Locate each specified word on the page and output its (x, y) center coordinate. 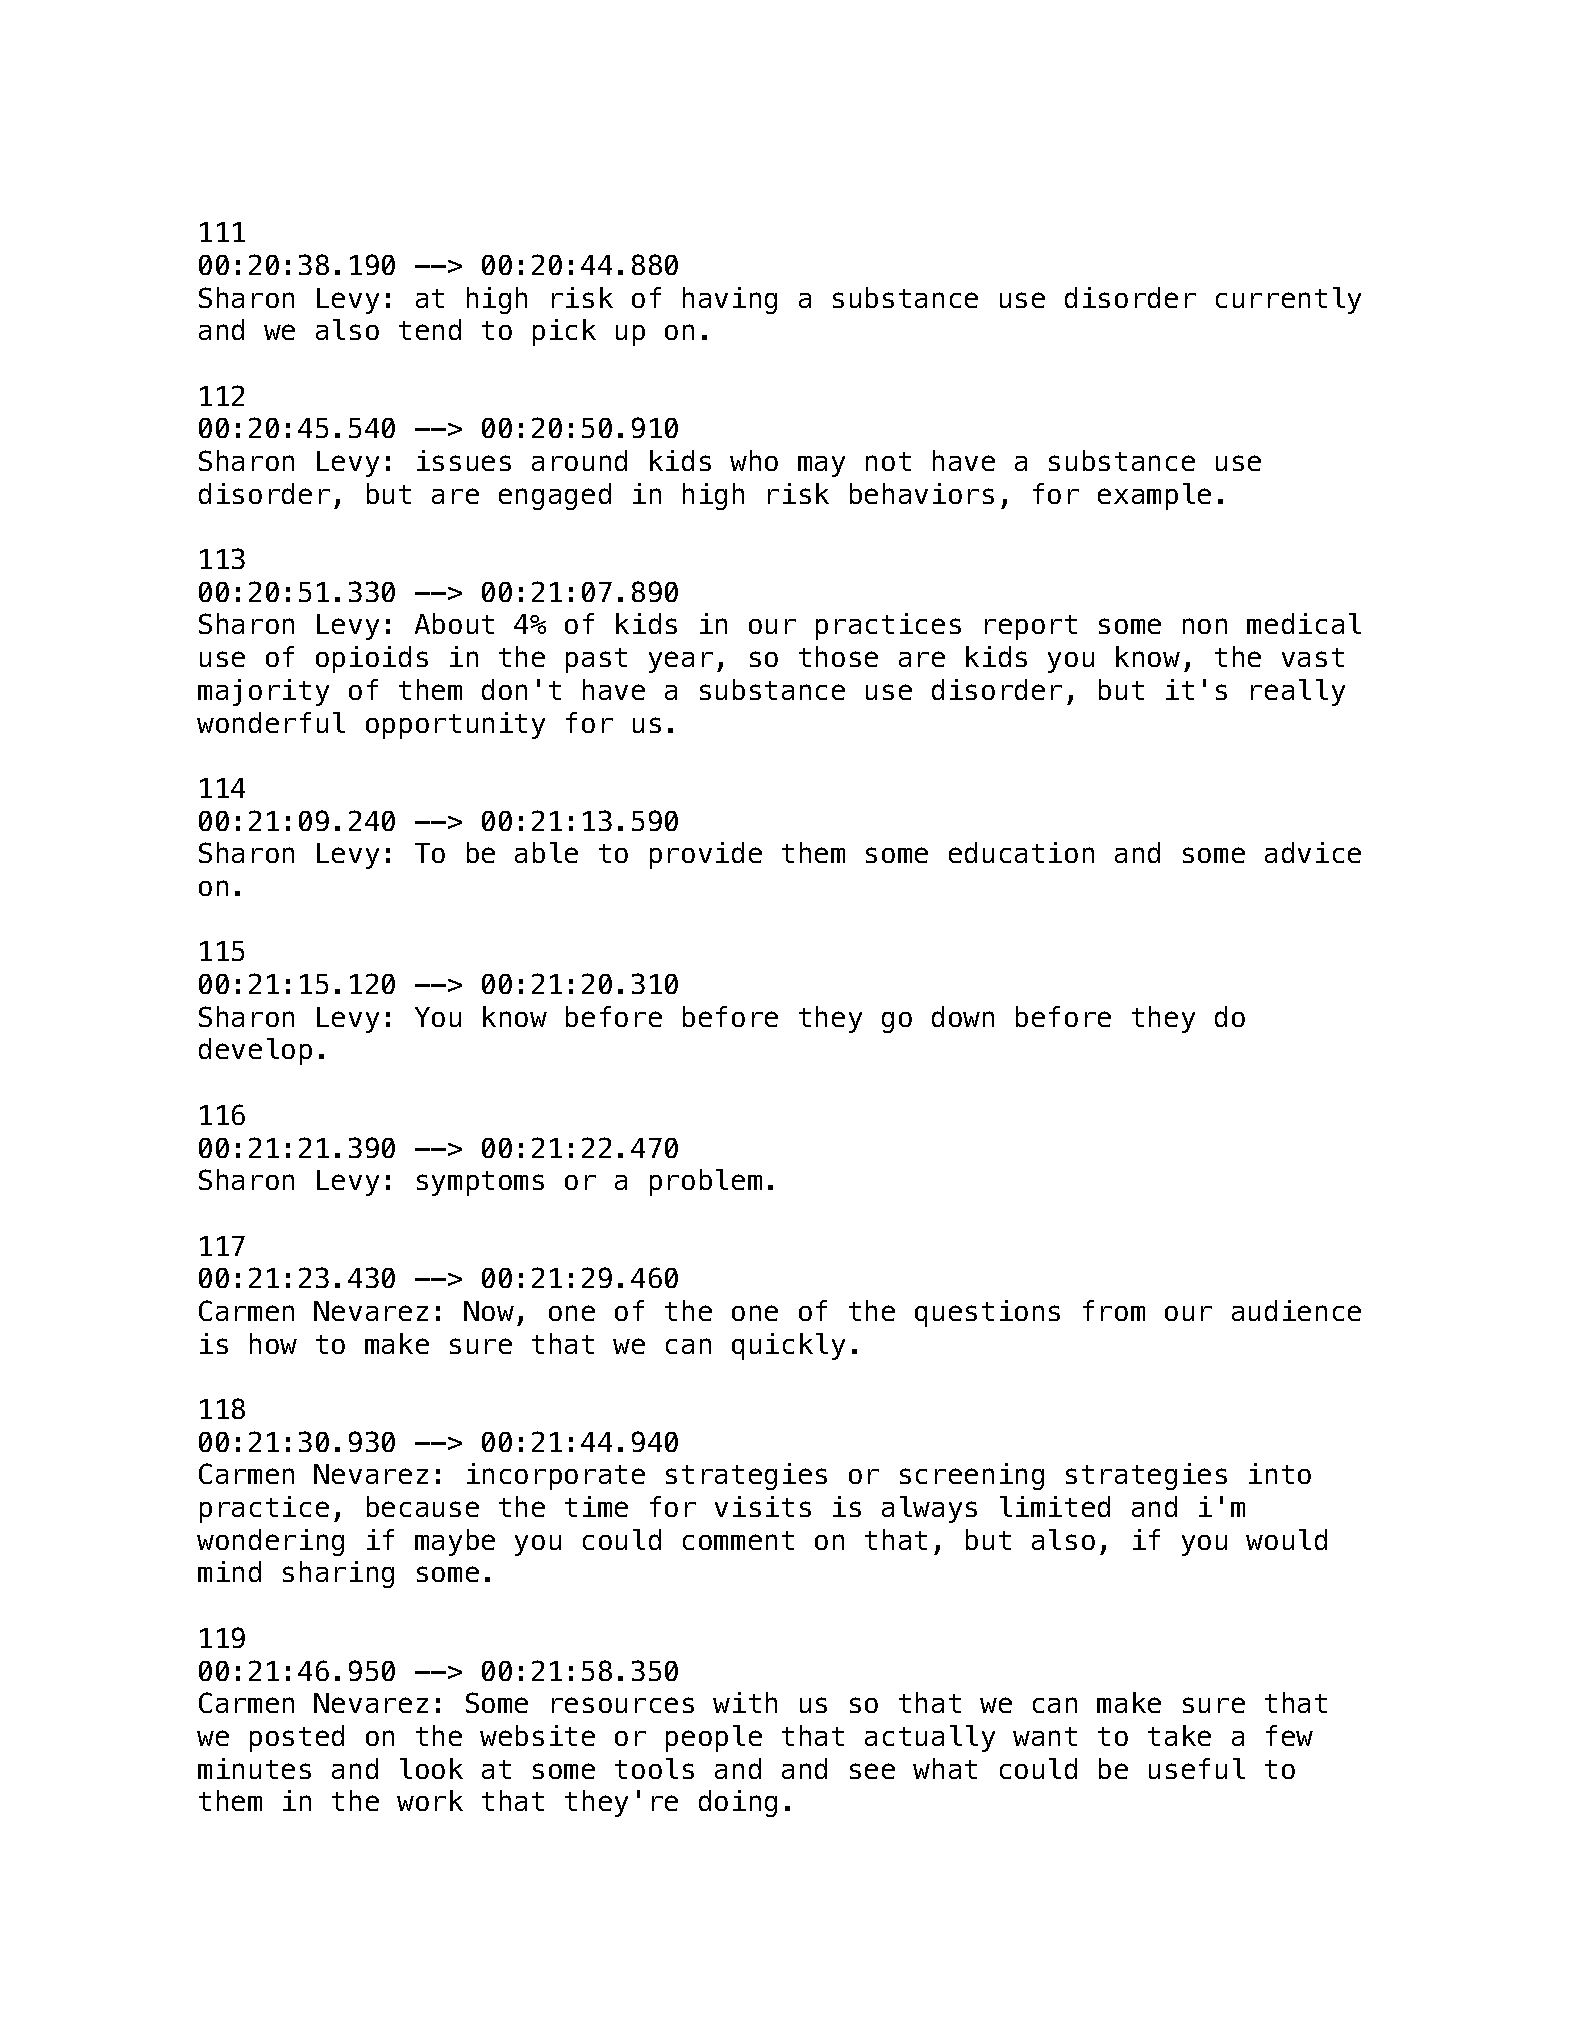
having (730, 300)
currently (1288, 300)
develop (255, 1051)
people (714, 1738)
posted (297, 1738)
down (963, 1016)
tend (430, 329)
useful (1197, 1768)
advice (1313, 852)
